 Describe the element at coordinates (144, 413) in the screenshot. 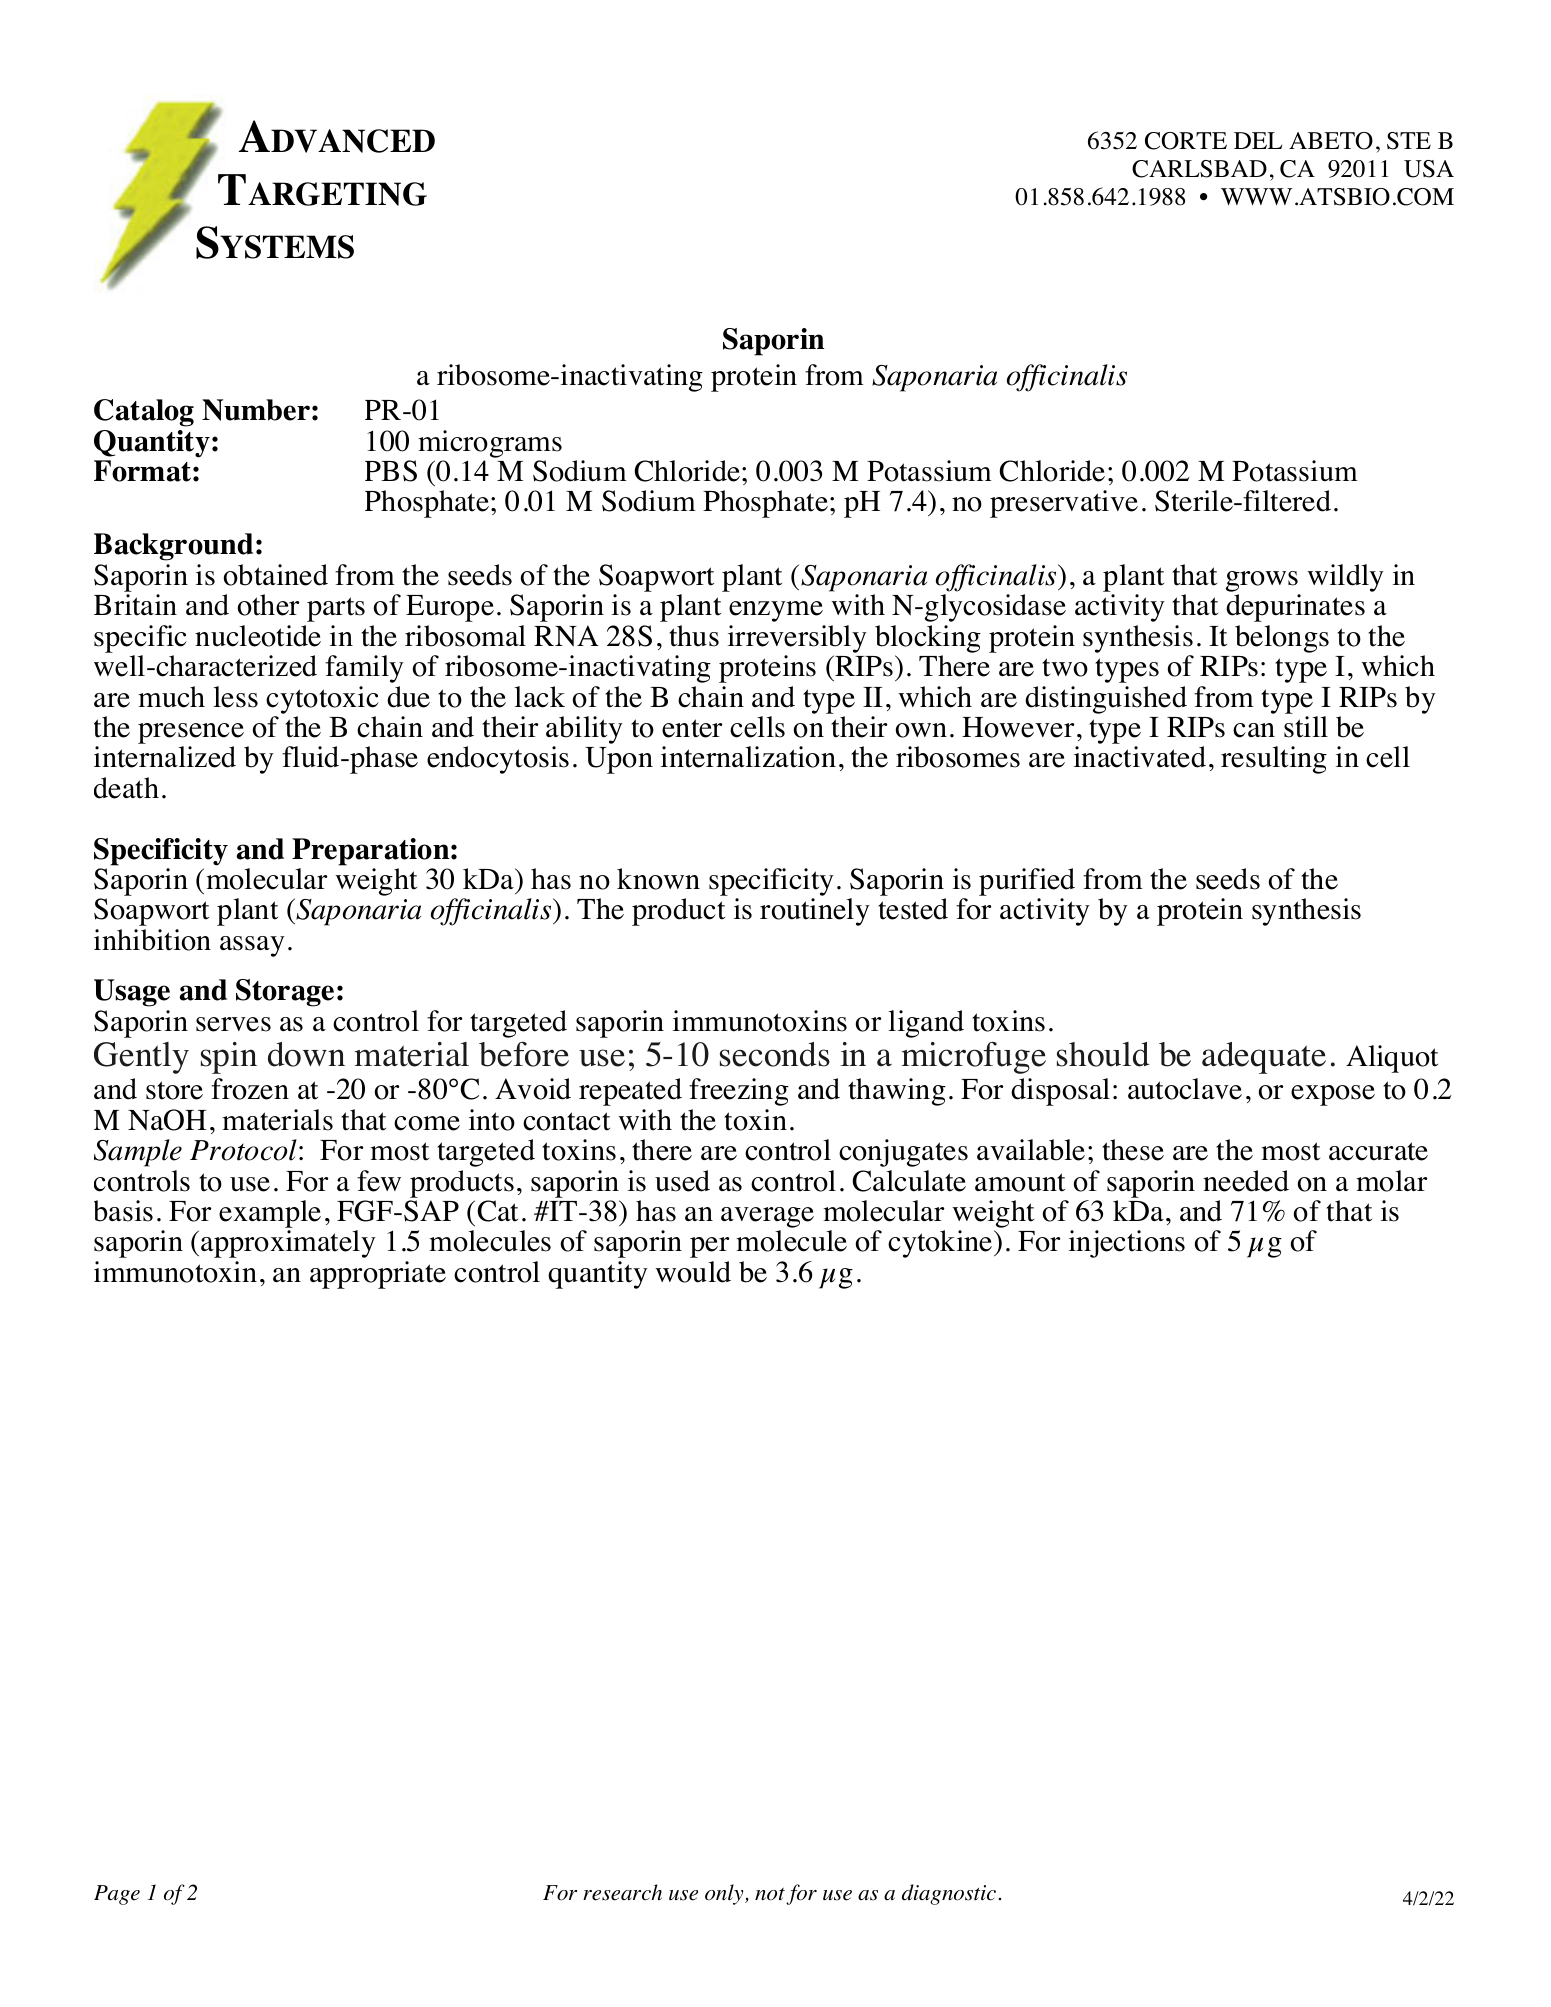

I see `Catalog` at that location.
